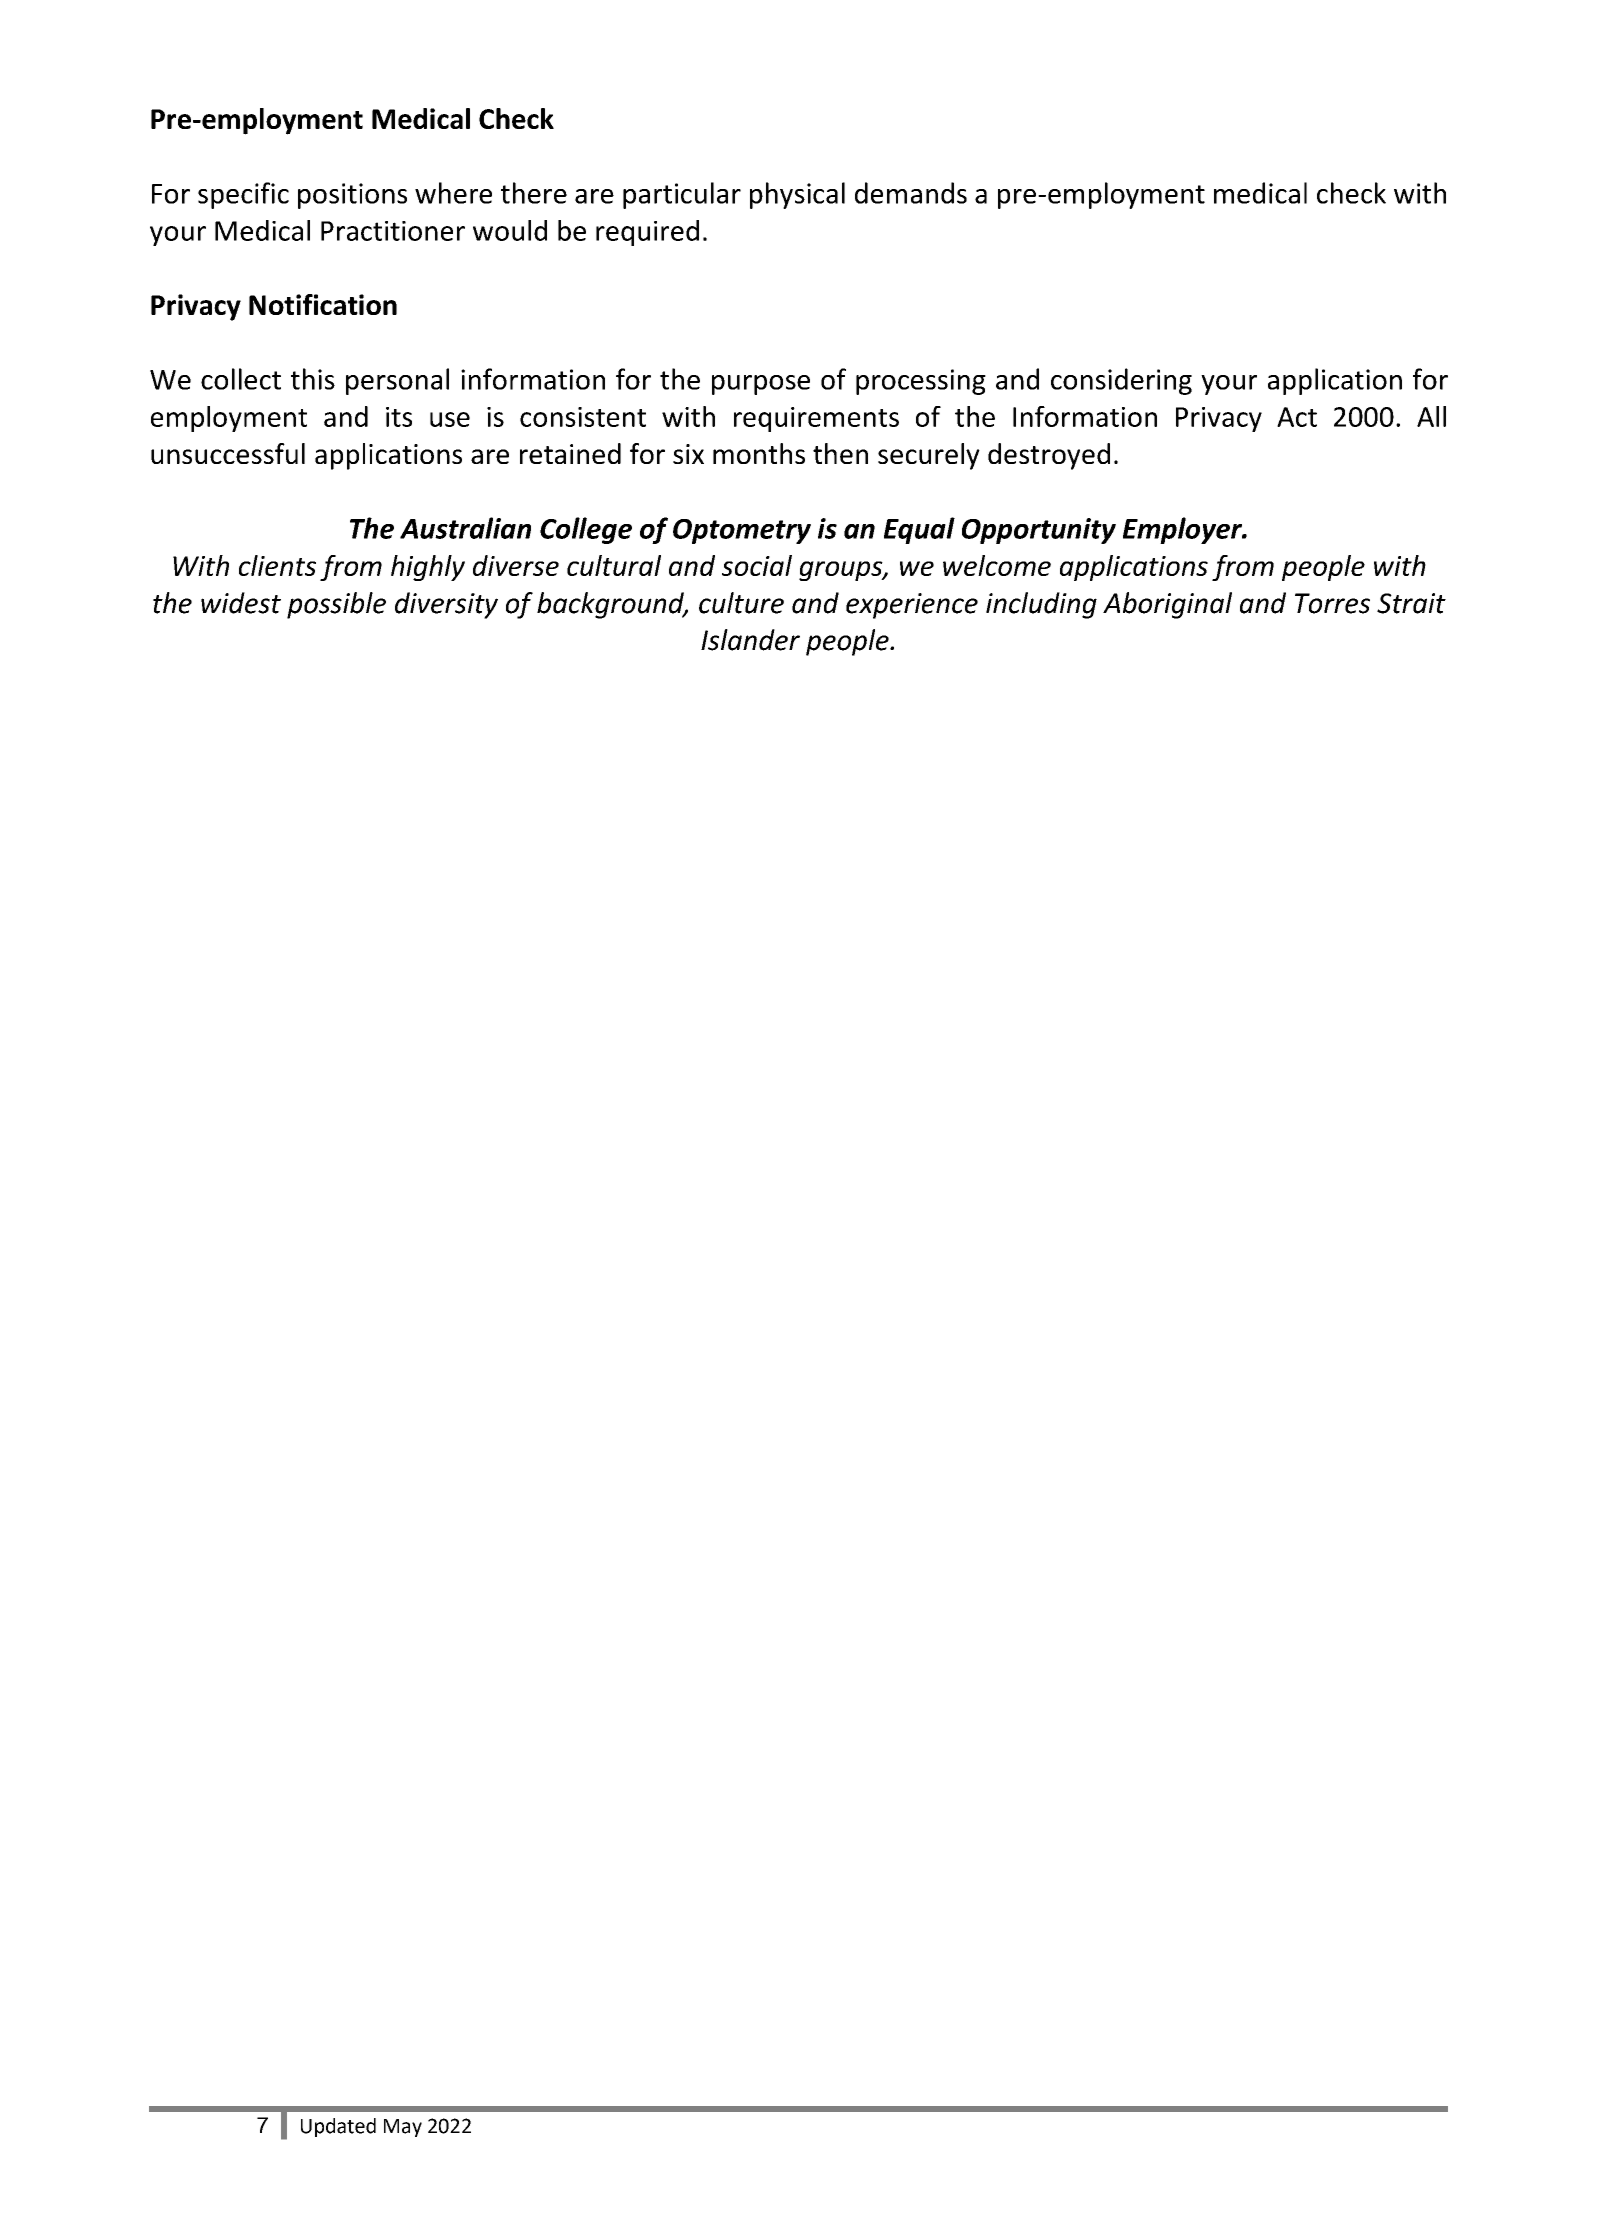  What do you see at coordinates (1167, 605) in the screenshot?
I see `Aboriginal` at bounding box center [1167, 605].
